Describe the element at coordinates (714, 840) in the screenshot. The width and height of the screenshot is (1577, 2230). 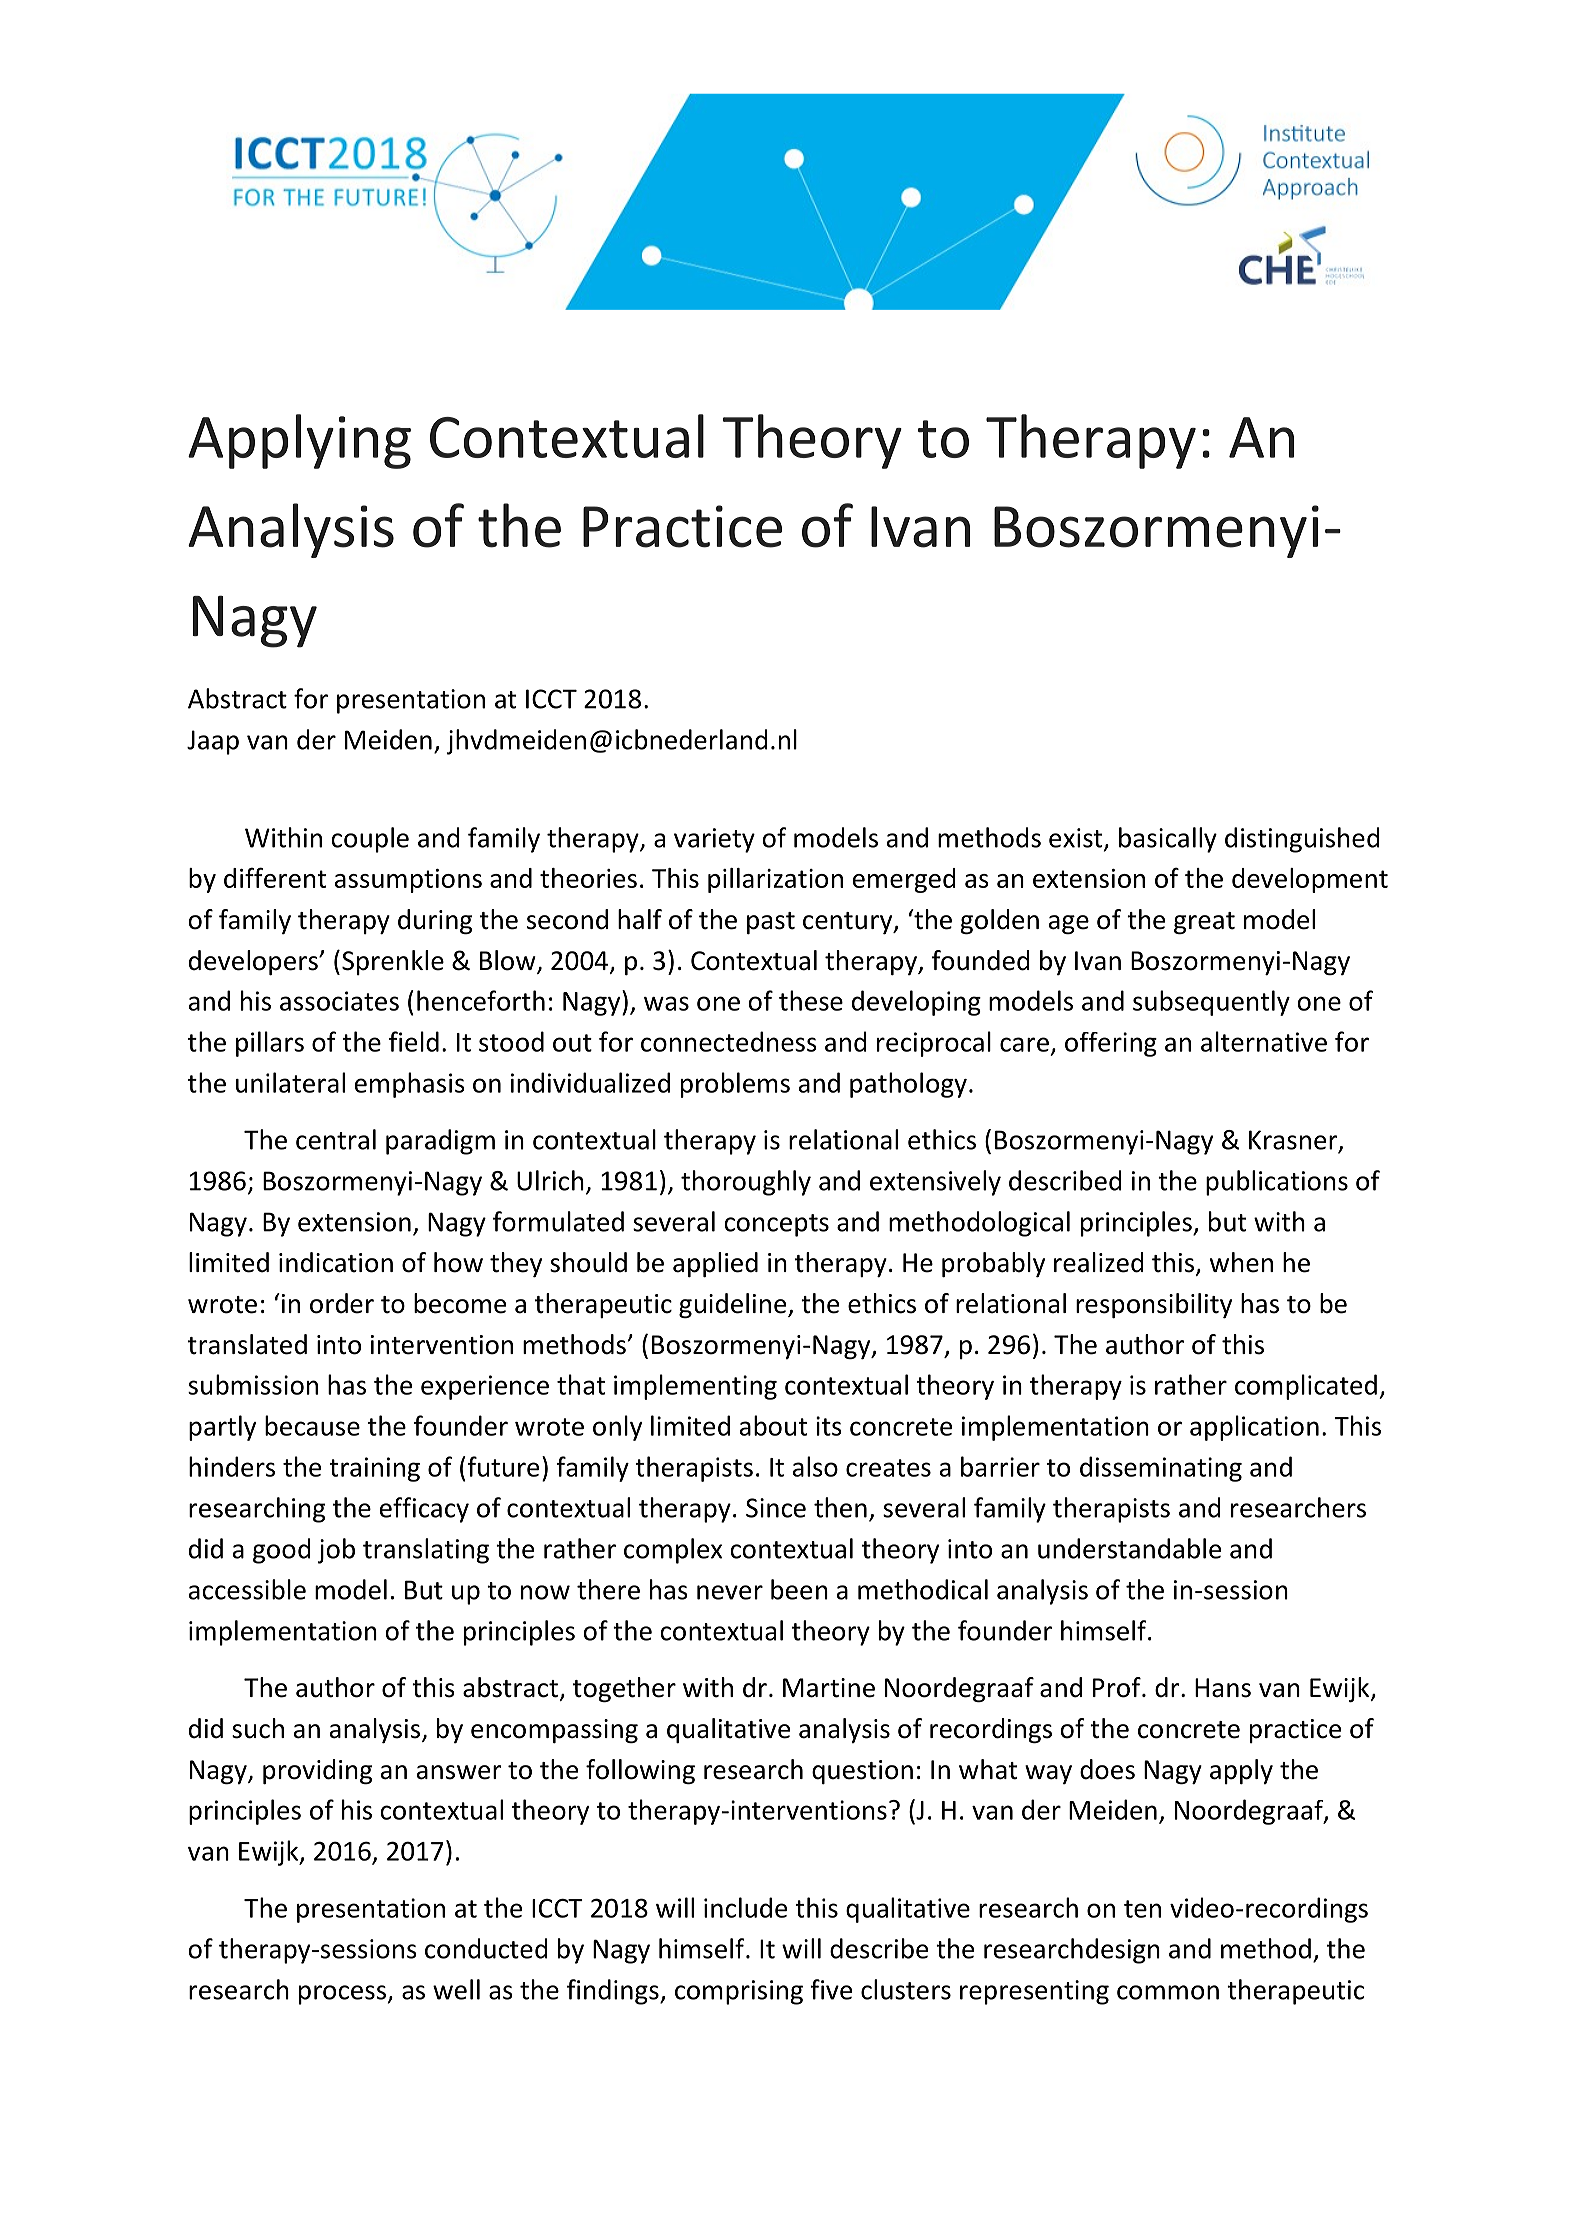
I see `variety` at that location.
